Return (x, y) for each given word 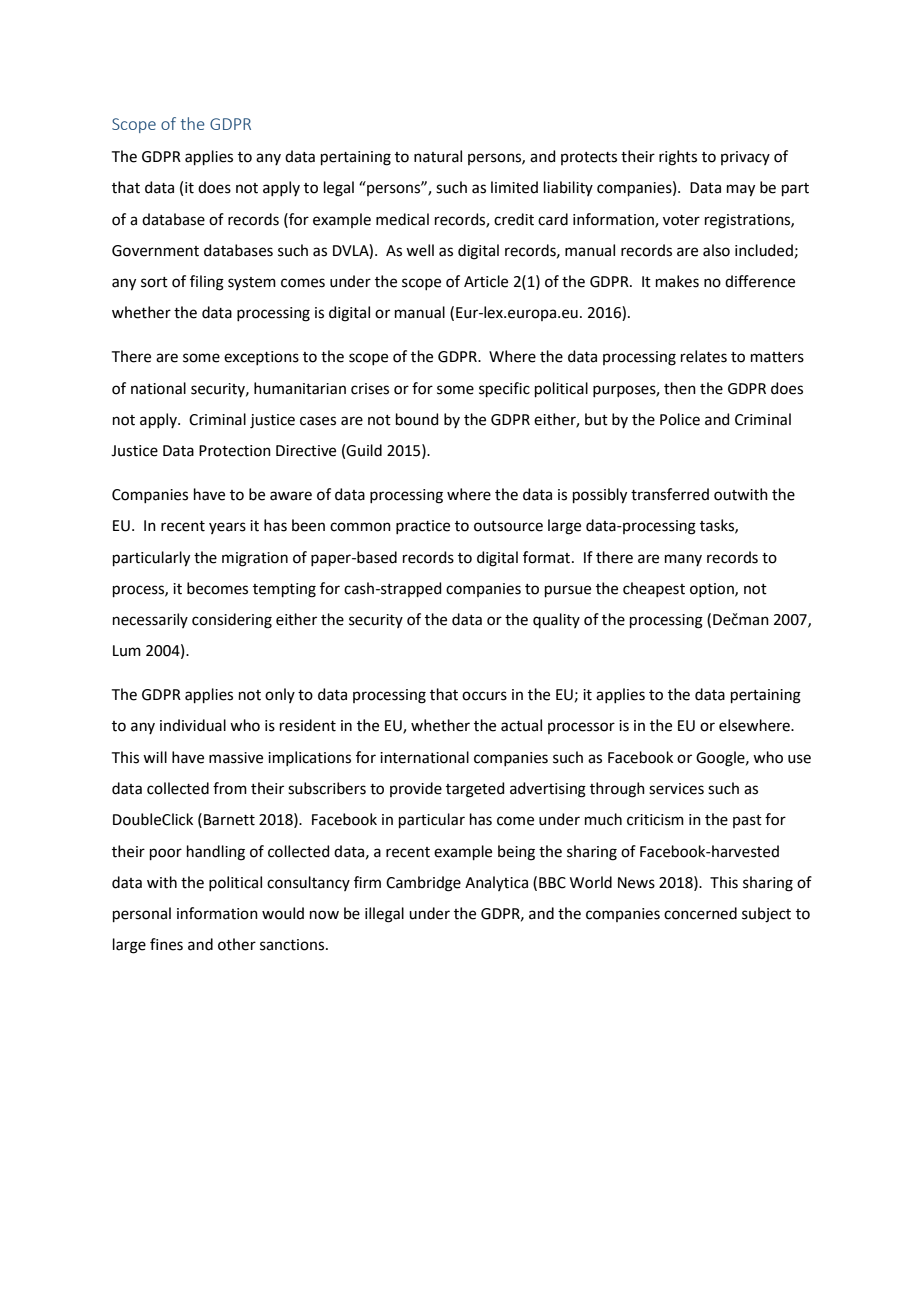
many (683, 560)
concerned (700, 913)
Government (155, 251)
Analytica (496, 883)
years (227, 528)
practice (423, 527)
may (741, 190)
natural (438, 156)
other (237, 944)
